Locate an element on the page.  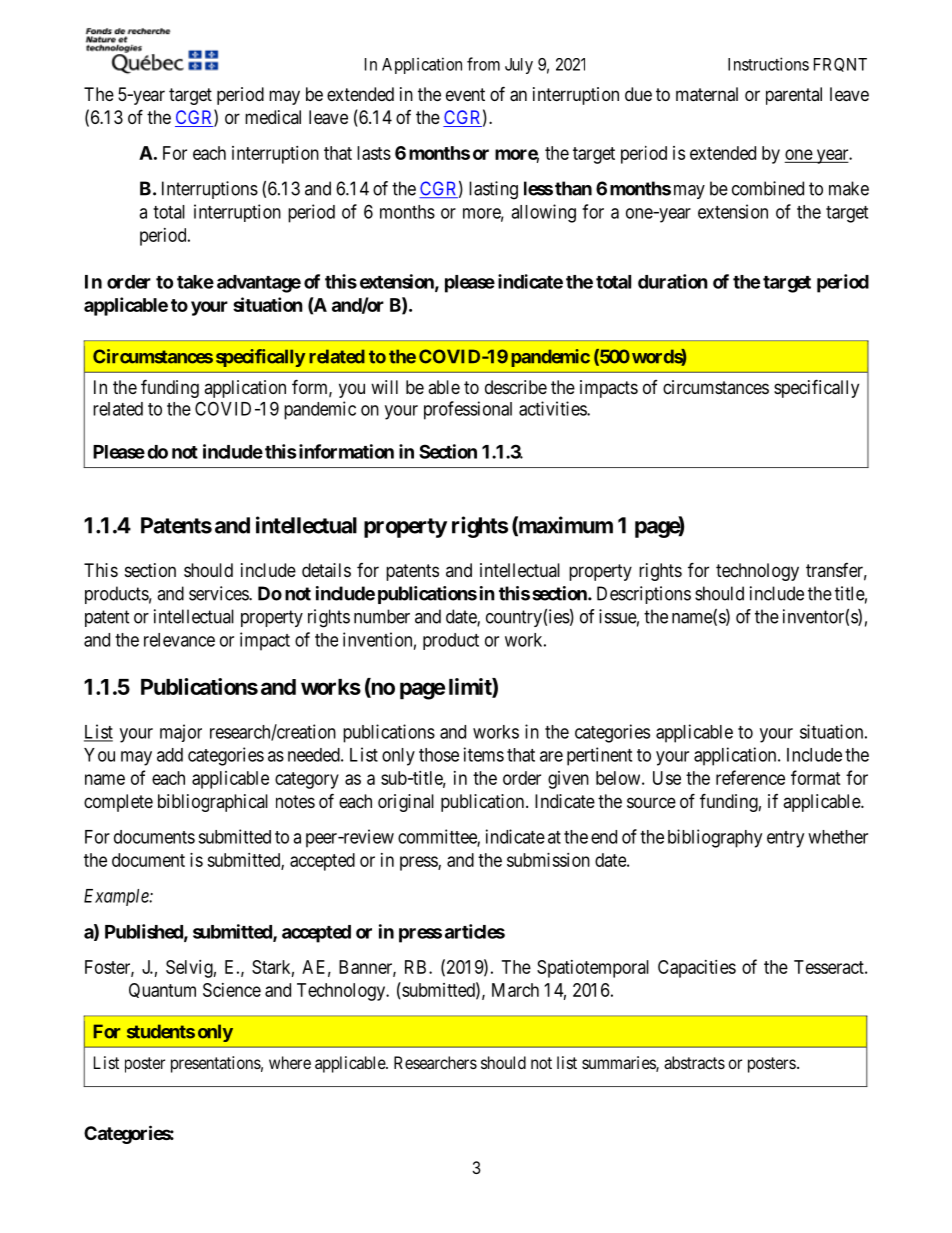
duration is located at coordinates (673, 281).
